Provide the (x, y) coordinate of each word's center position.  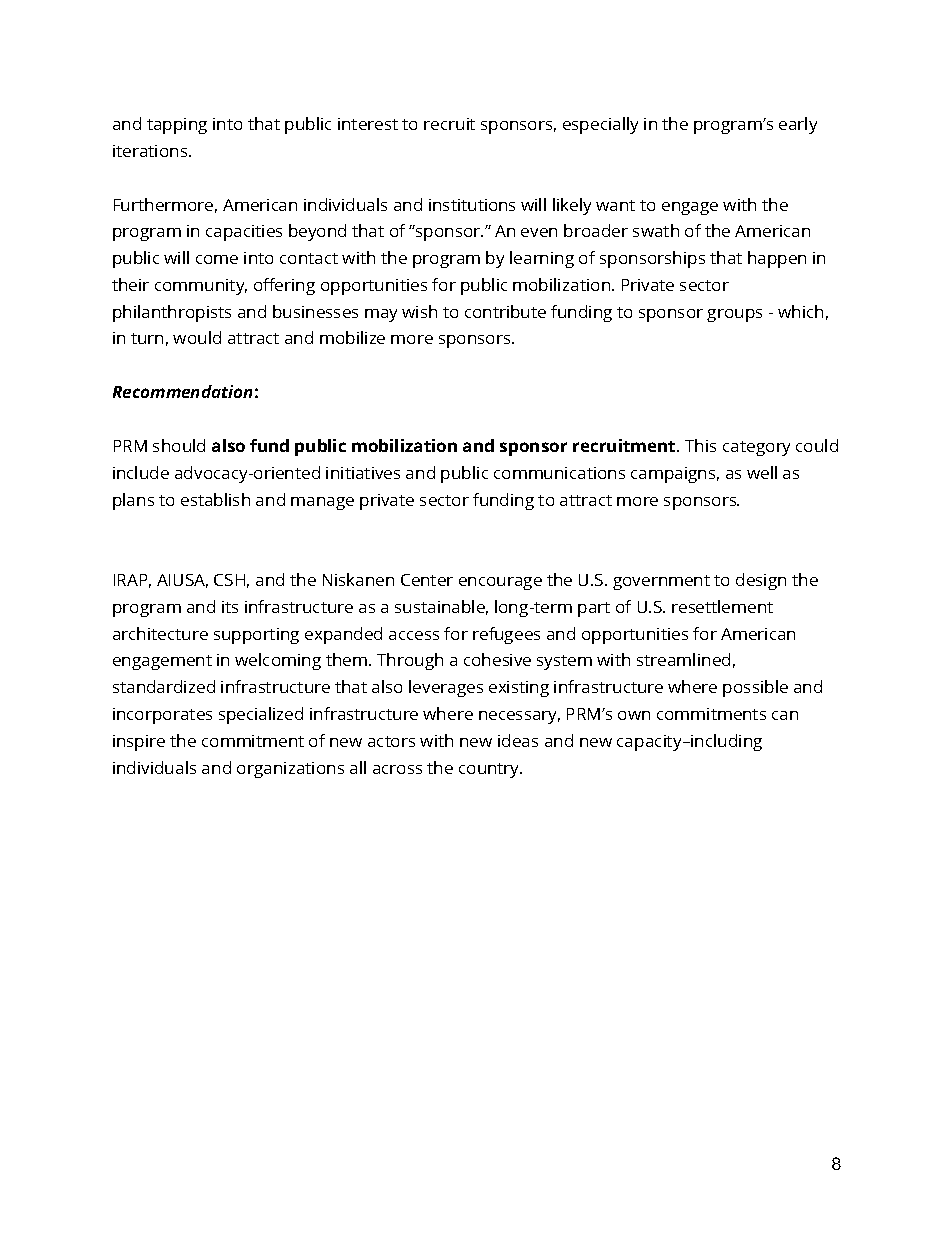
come (217, 259)
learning (542, 259)
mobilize (352, 337)
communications (559, 473)
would (197, 337)
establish (215, 499)
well (762, 472)
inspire (139, 743)
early (798, 125)
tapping (177, 126)
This (700, 445)
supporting (256, 636)
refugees (506, 635)
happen (777, 259)
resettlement (722, 606)
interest (368, 124)
